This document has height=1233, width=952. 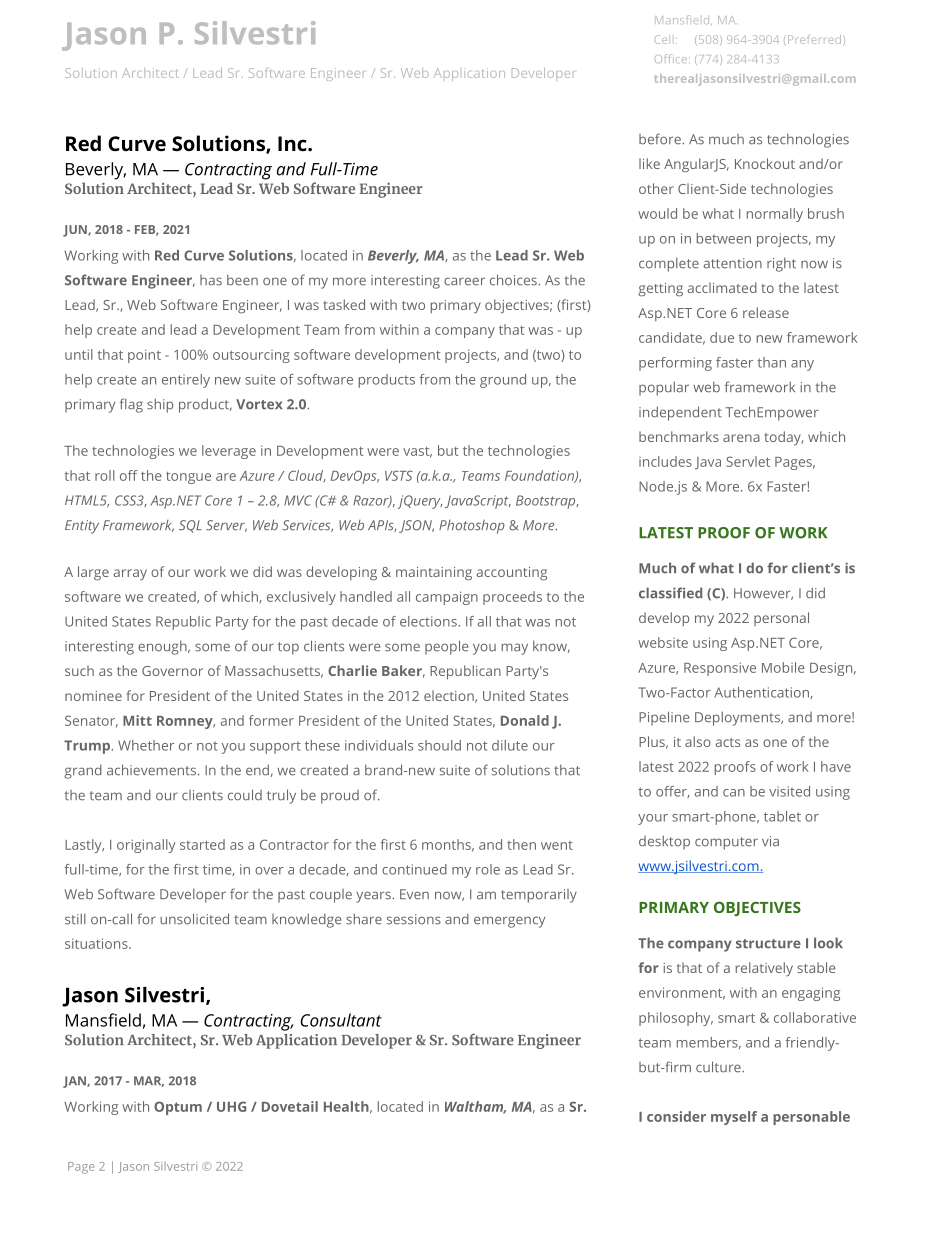 I want to click on personal, so click(x=781, y=619).
